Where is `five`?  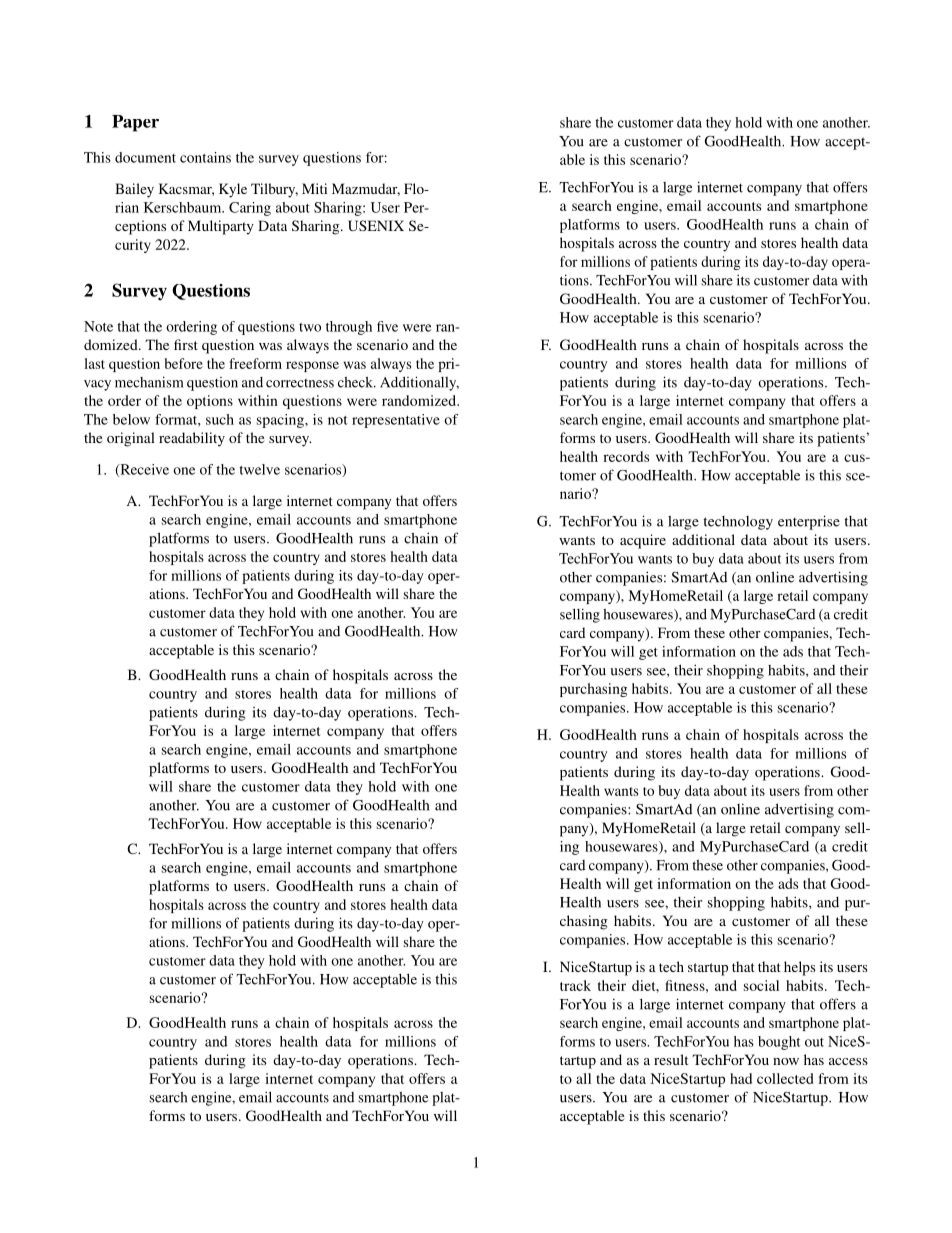
five is located at coordinates (387, 326).
